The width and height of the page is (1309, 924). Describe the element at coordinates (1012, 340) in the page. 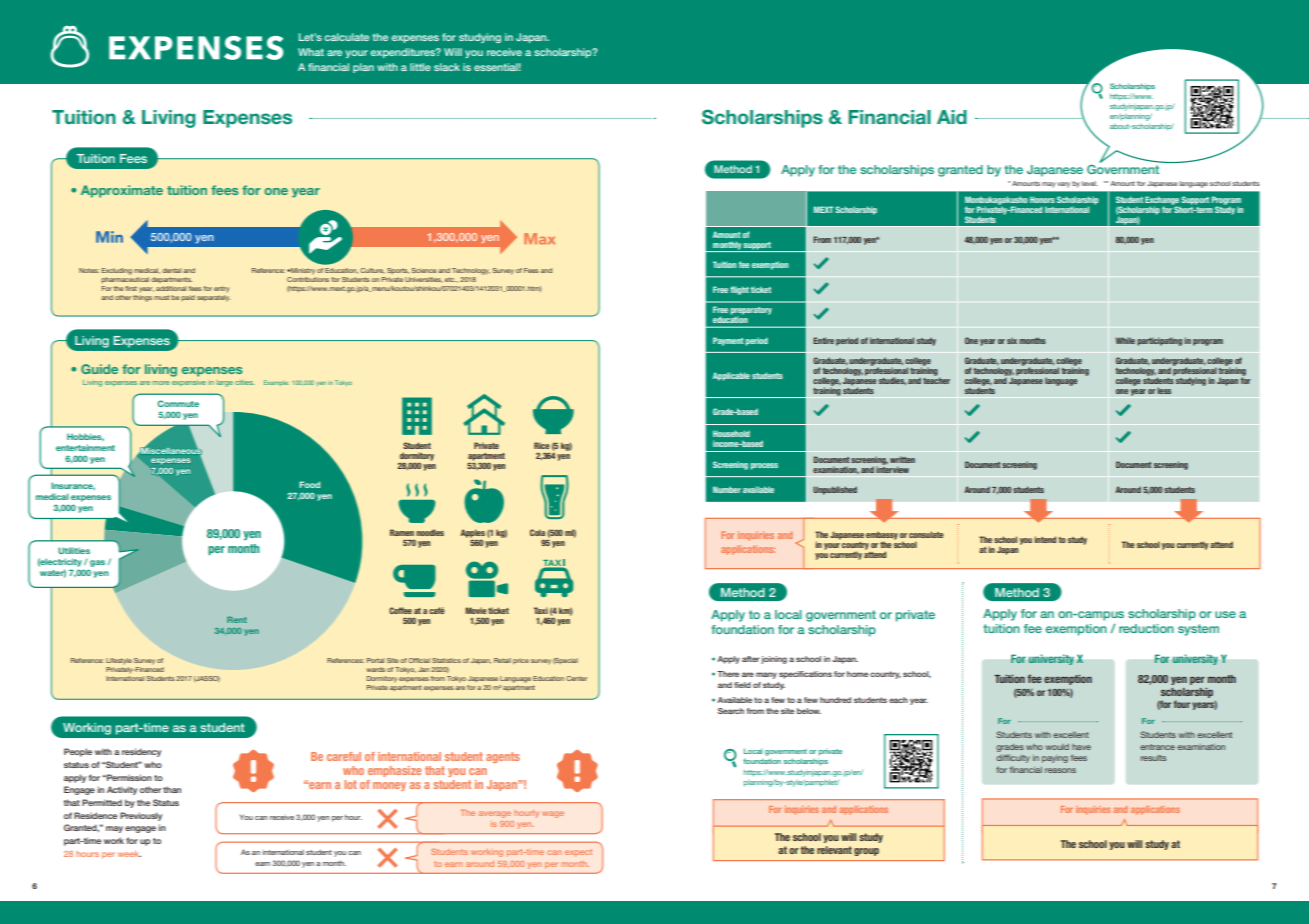

I see `six` at that location.
